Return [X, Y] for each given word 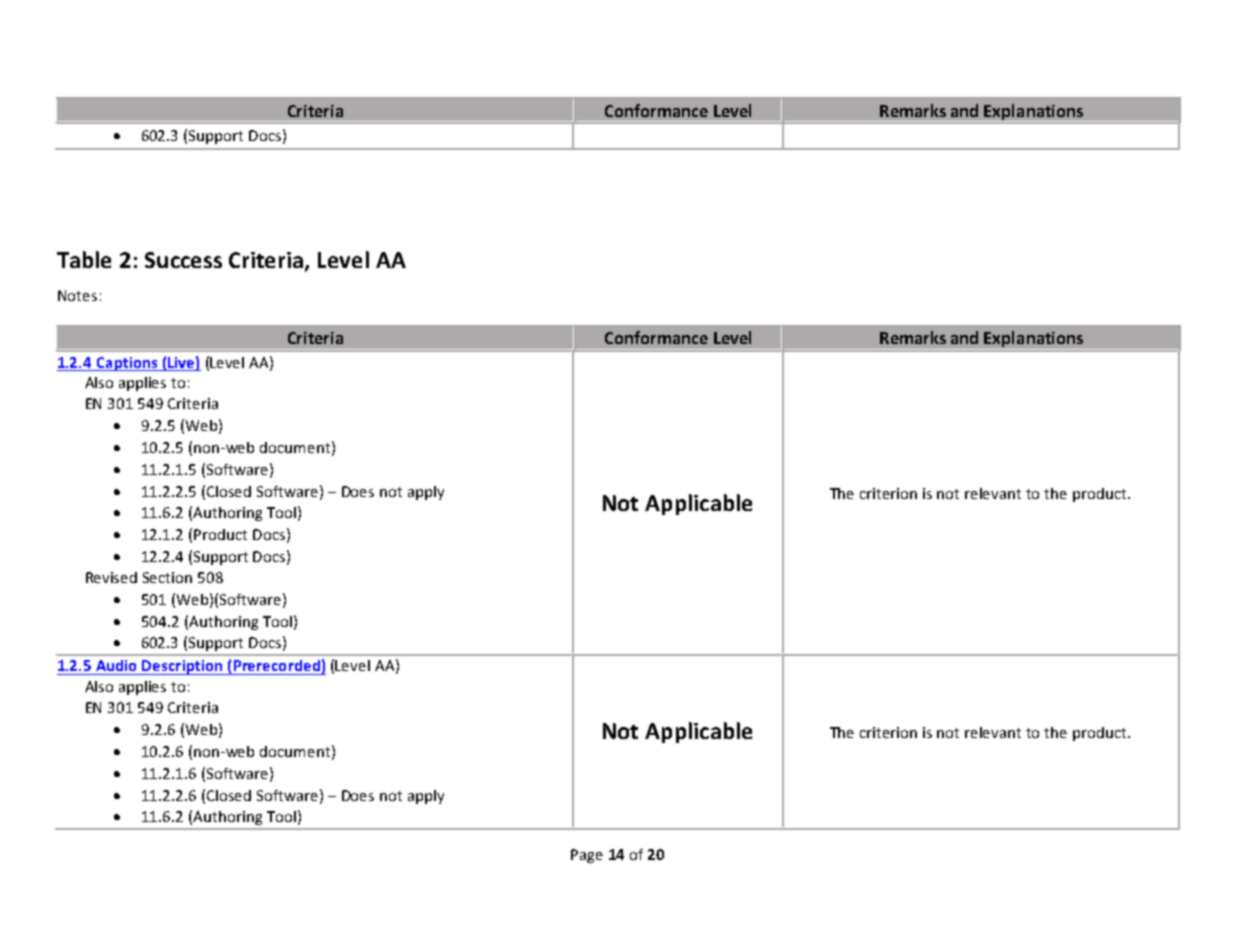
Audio [116, 665]
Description [183, 667]
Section [167, 577]
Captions [127, 364]
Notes [77, 295]
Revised [111, 577]
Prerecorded [277, 665]
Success [183, 260]
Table [84, 259]
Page [587, 856]
